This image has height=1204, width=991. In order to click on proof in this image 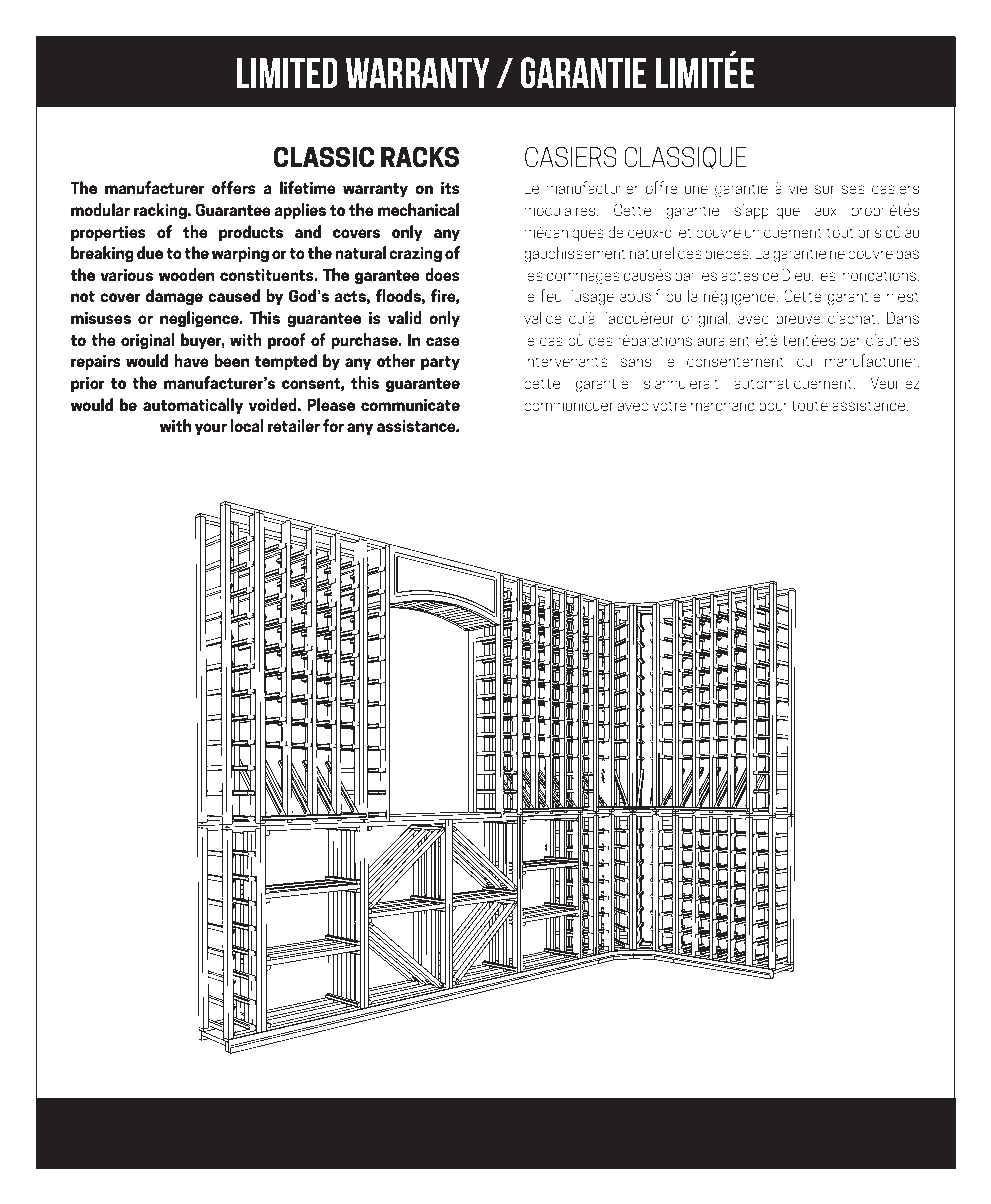, I will do `click(287, 341)`.
